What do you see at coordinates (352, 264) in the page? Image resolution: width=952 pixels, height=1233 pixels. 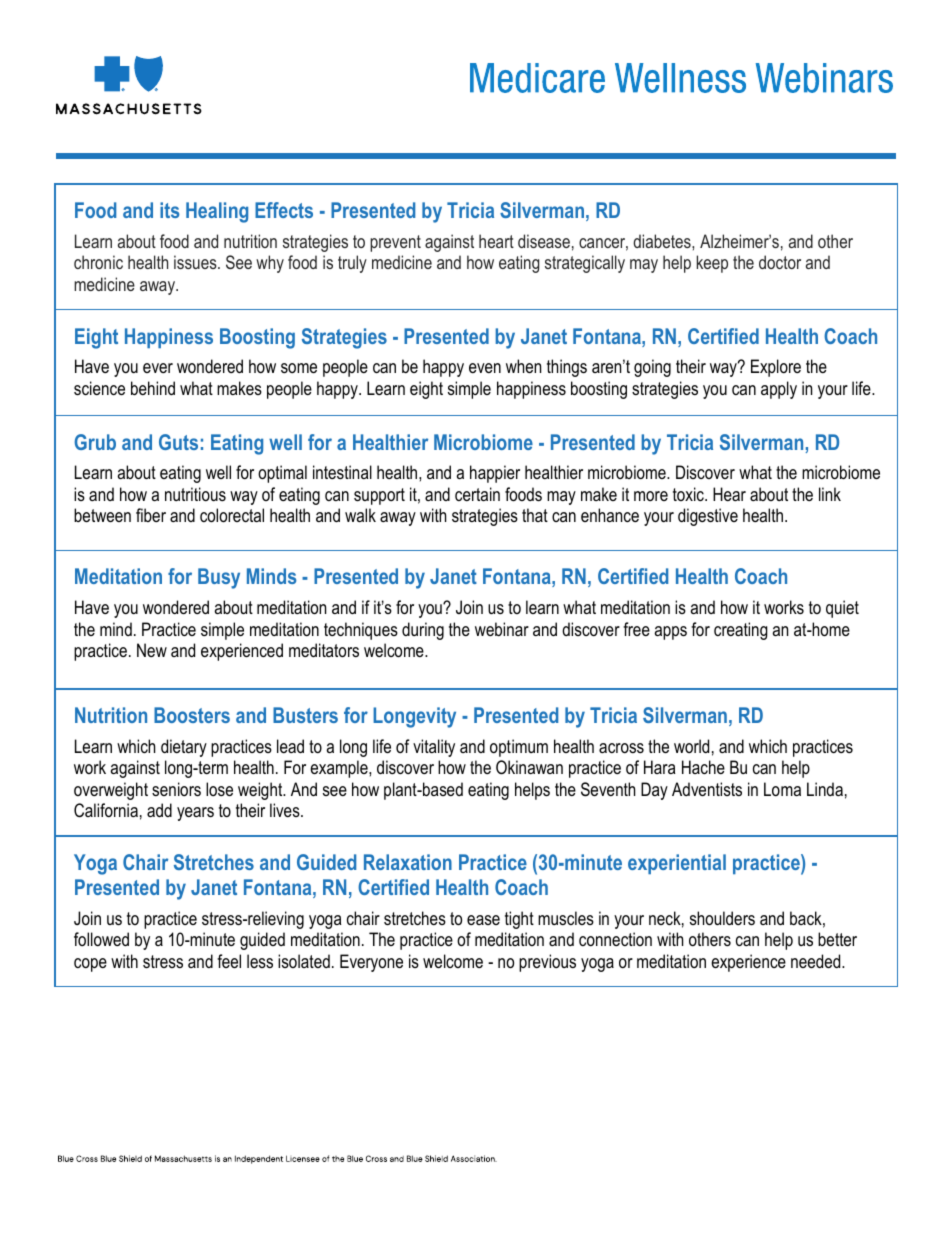 I see `truly` at bounding box center [352, 264].
